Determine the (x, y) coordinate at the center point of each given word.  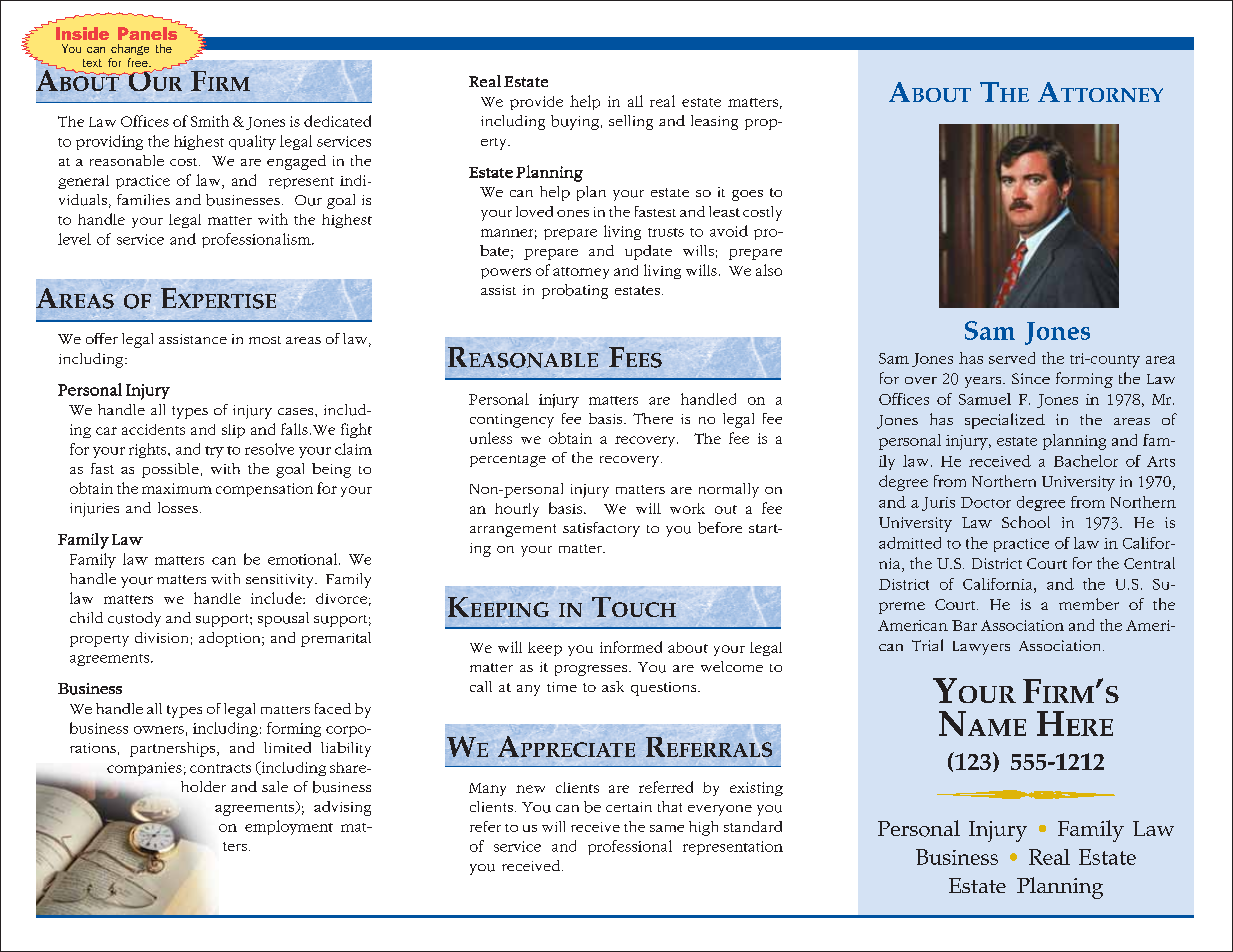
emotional (304, 559)
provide (536, 103)
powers (506, 273)
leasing (714, 122)
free (139, 62)
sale (275, 786)
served (1012, 358)
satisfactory (601, 529)
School (1026, 522)
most (265, 340)
